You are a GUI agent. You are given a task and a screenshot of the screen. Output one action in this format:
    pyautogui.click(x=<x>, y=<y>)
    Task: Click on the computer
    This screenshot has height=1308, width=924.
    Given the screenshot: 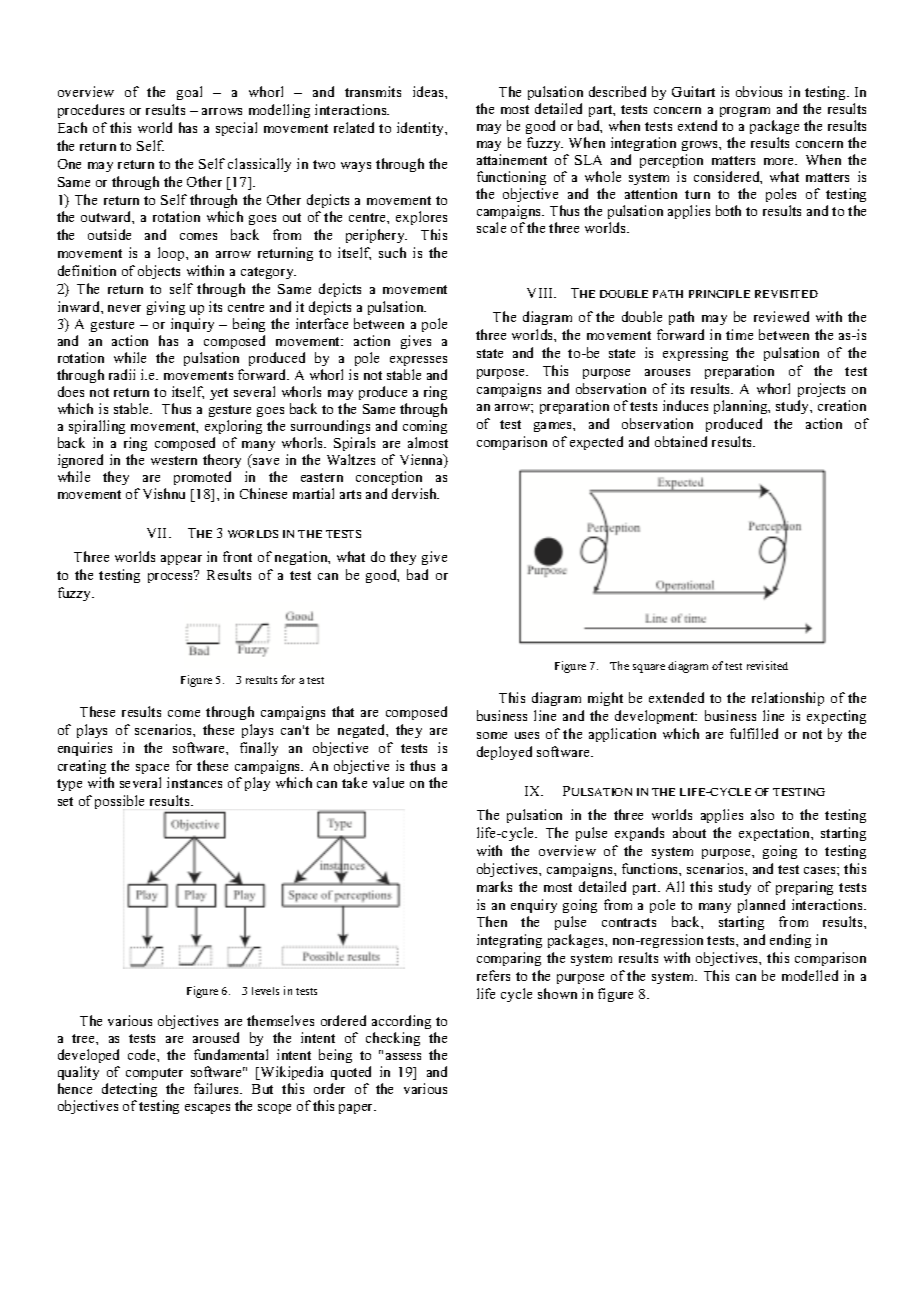 What is the action you would take?
    pyautogui.click(x=154, y=1076)
